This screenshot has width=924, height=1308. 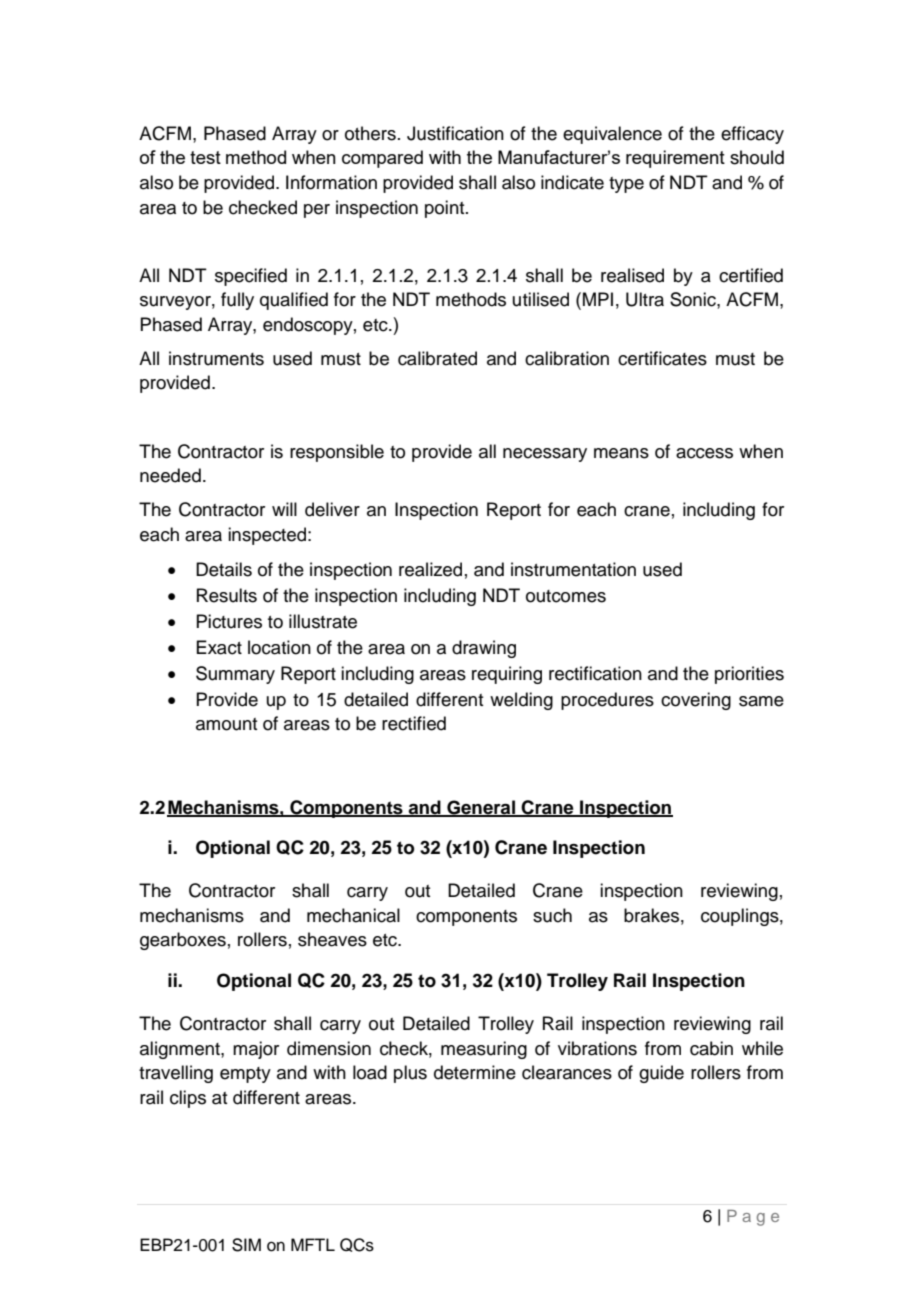 I want to click on instruments, so click(x=216, y=358).
